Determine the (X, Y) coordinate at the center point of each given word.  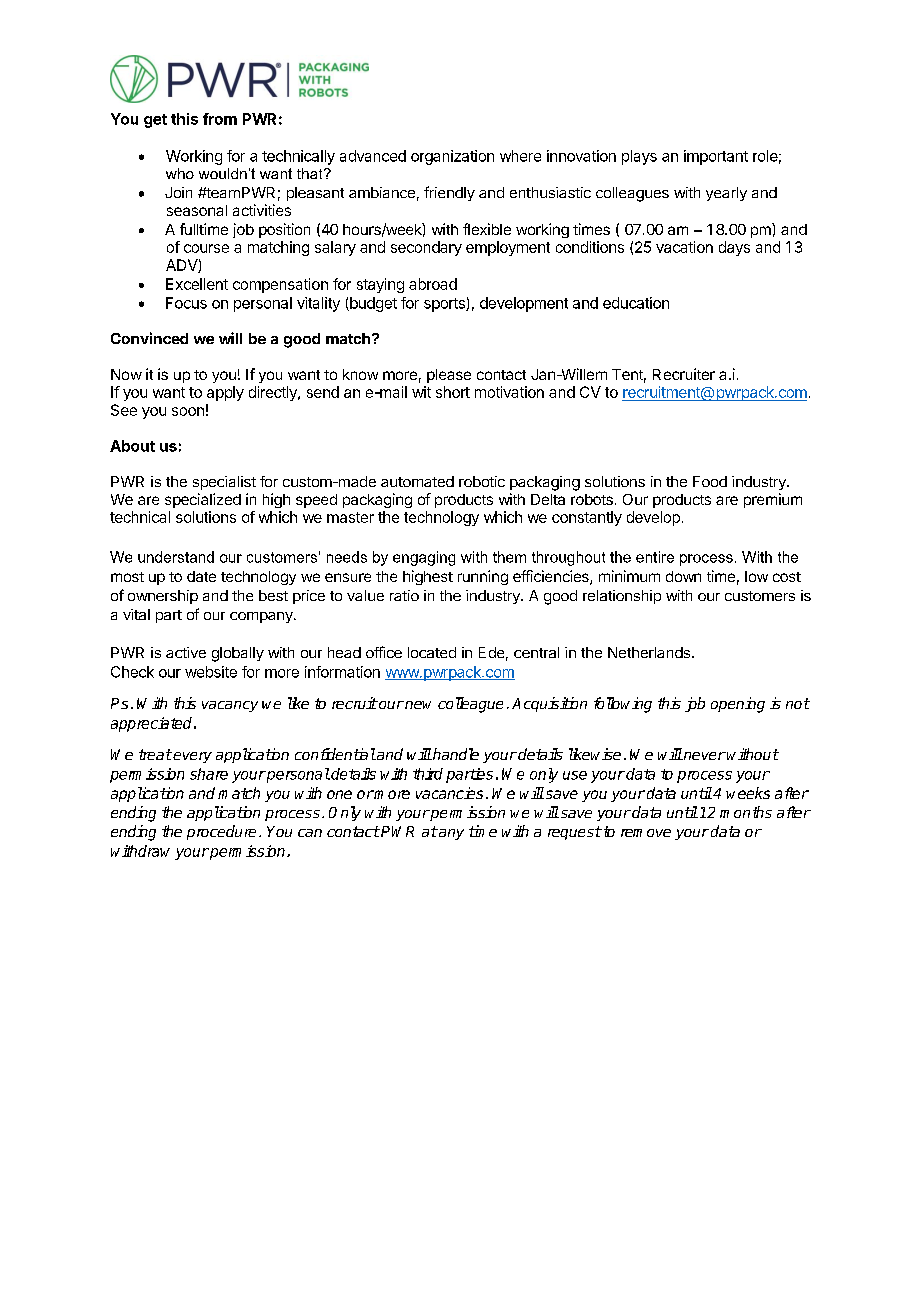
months (746, 812)
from (220, 119)
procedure (221, 832)
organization (452, 157)
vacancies (449, 793)
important (716, 157)
